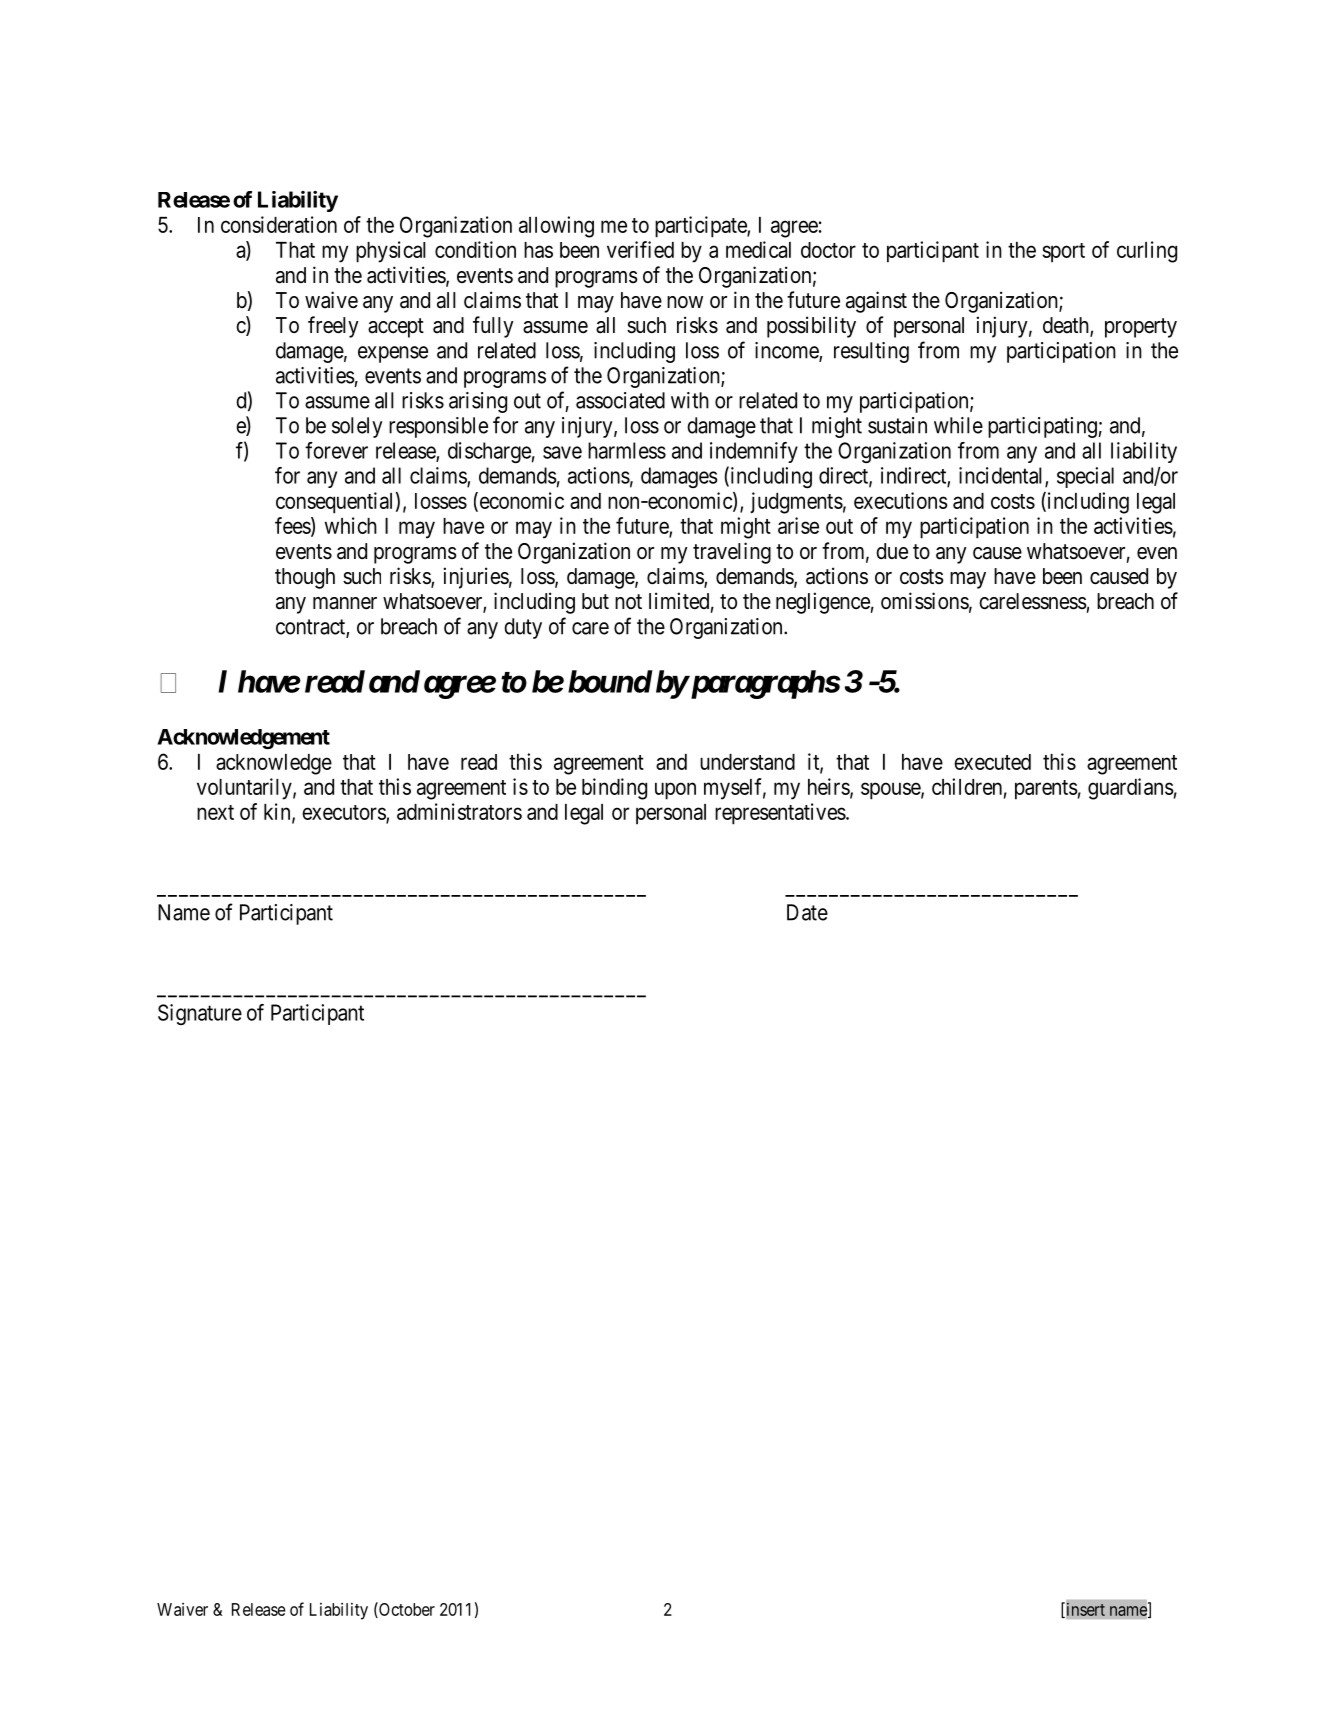 Image resolution: width=1335 pixels, height=1728 pixels. What do you see at coordinates (675, 791) in the screenshot?
I see `upon` at bounding box center [675, 791].
